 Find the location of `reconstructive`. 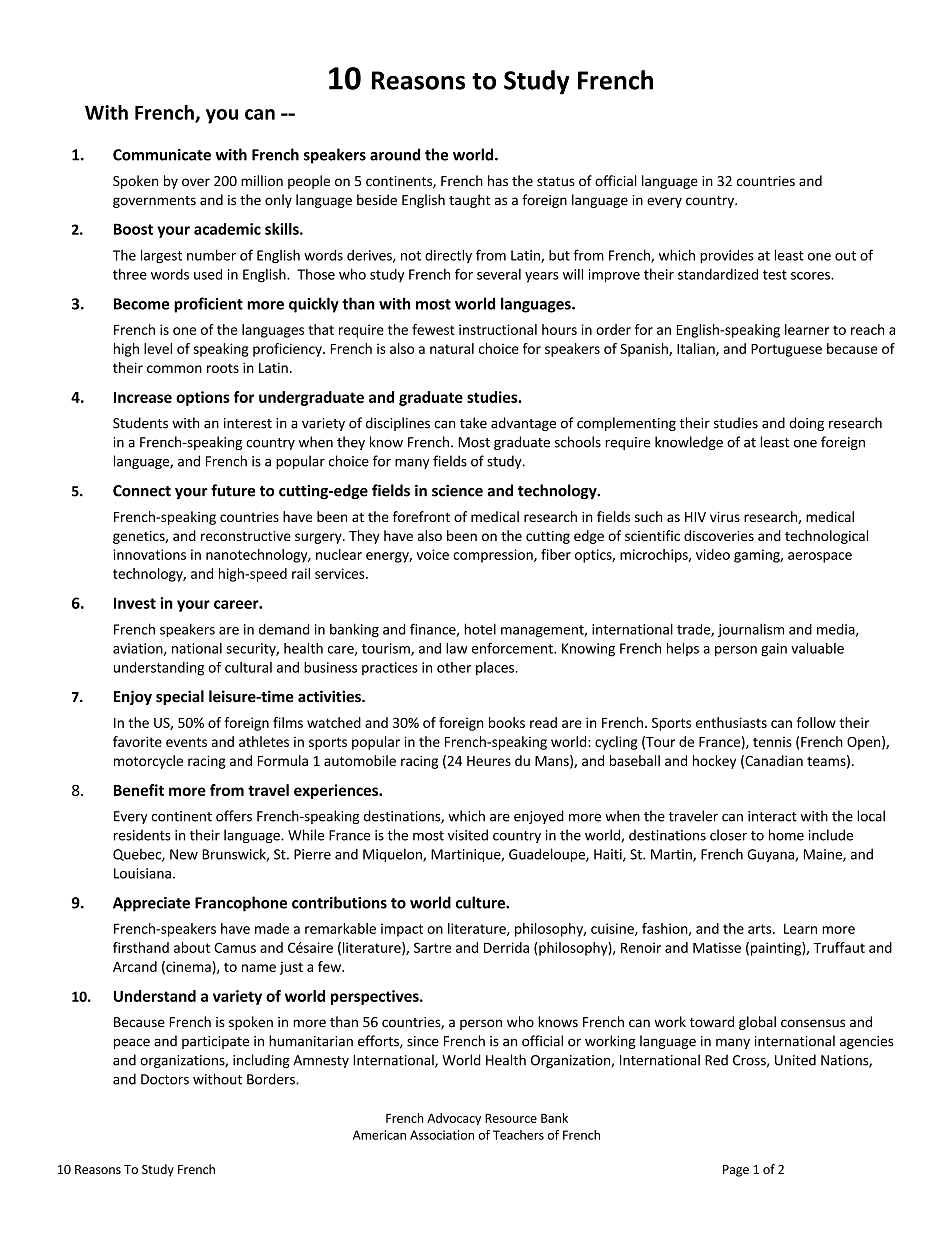

reconstructive is located at coordinates (246, 536).
